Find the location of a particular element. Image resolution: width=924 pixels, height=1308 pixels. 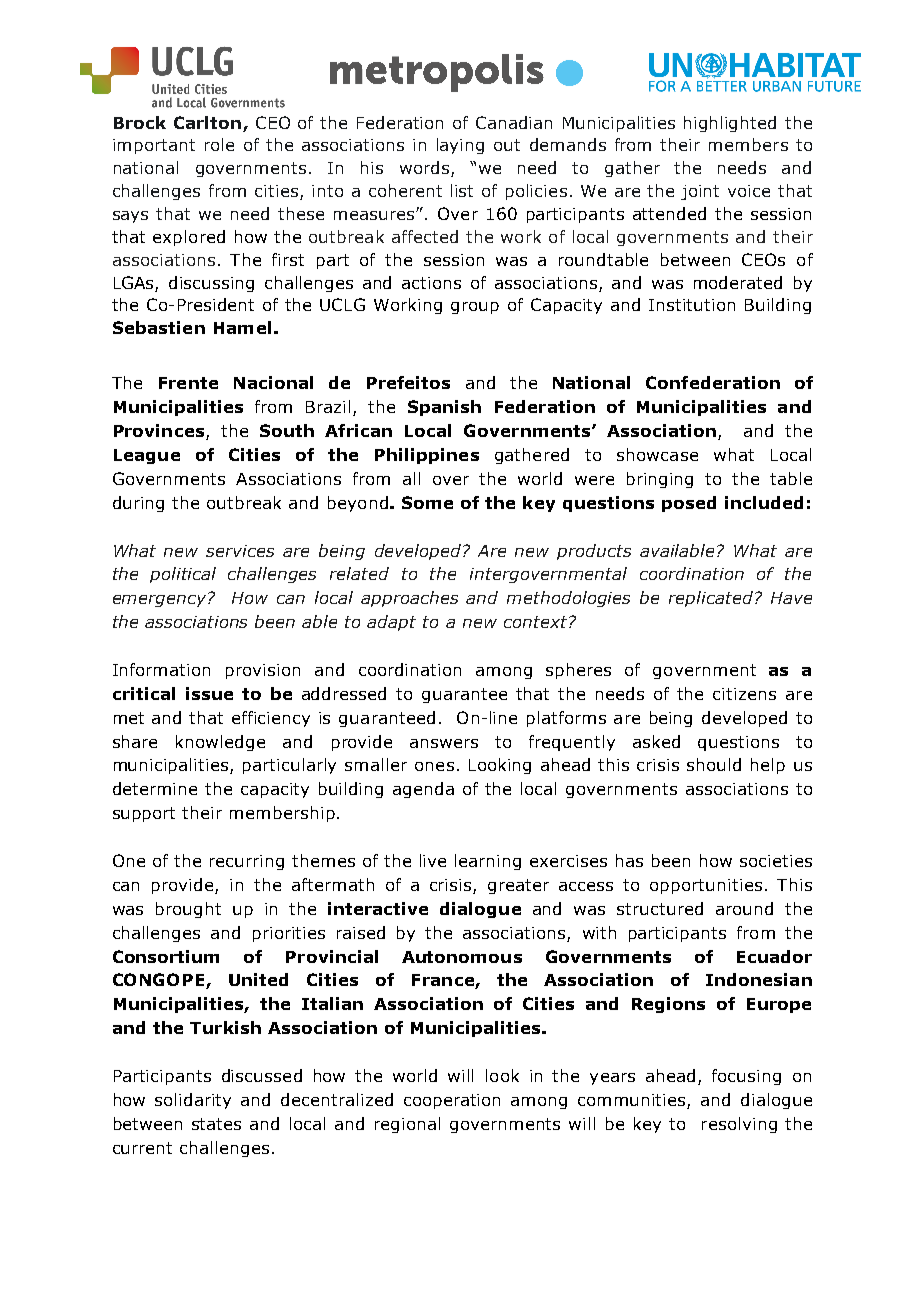

laying is located at coordinates (460, 146).
